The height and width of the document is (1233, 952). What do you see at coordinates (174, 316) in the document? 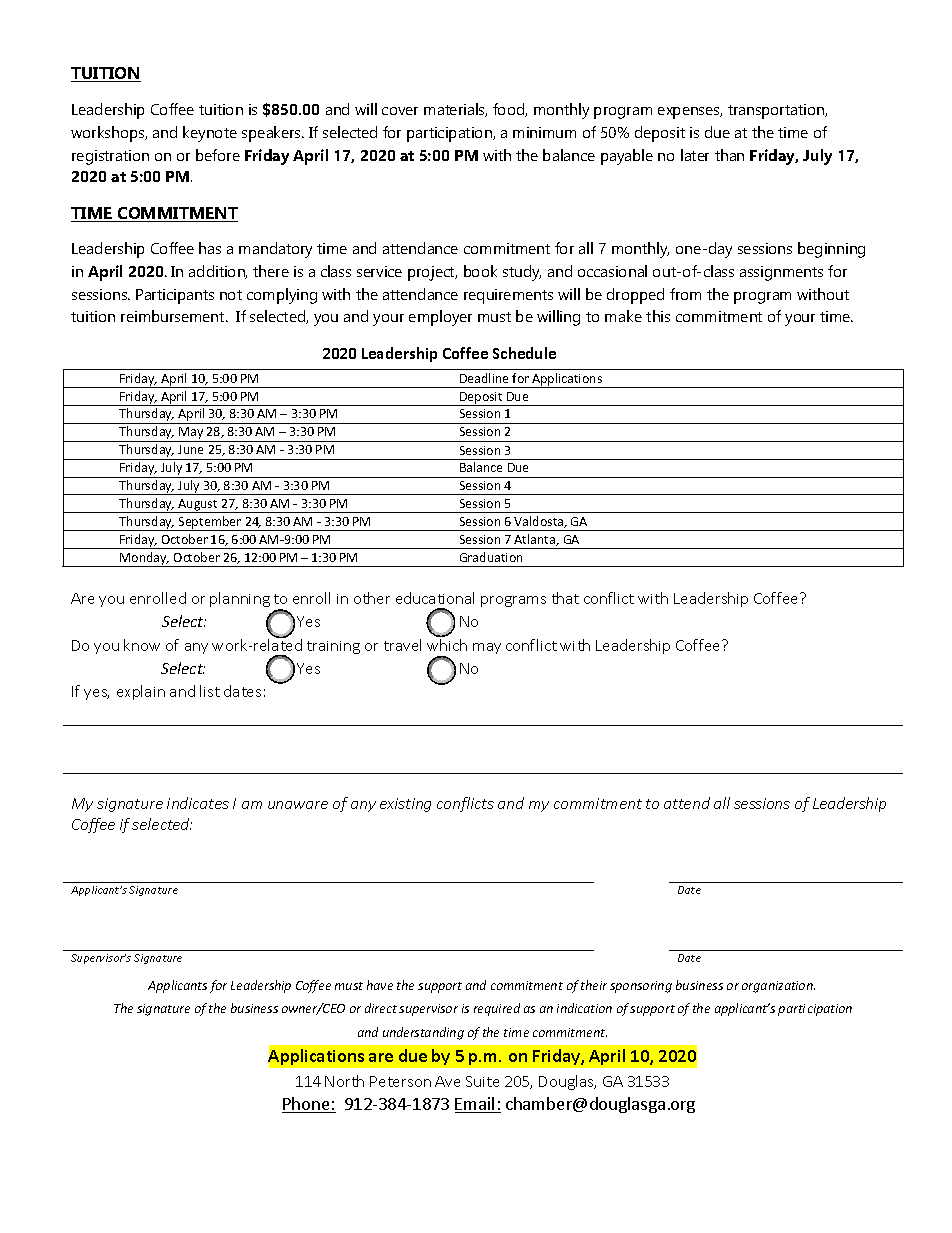
I see `reimbursement` at bounding box center [174, 316].
